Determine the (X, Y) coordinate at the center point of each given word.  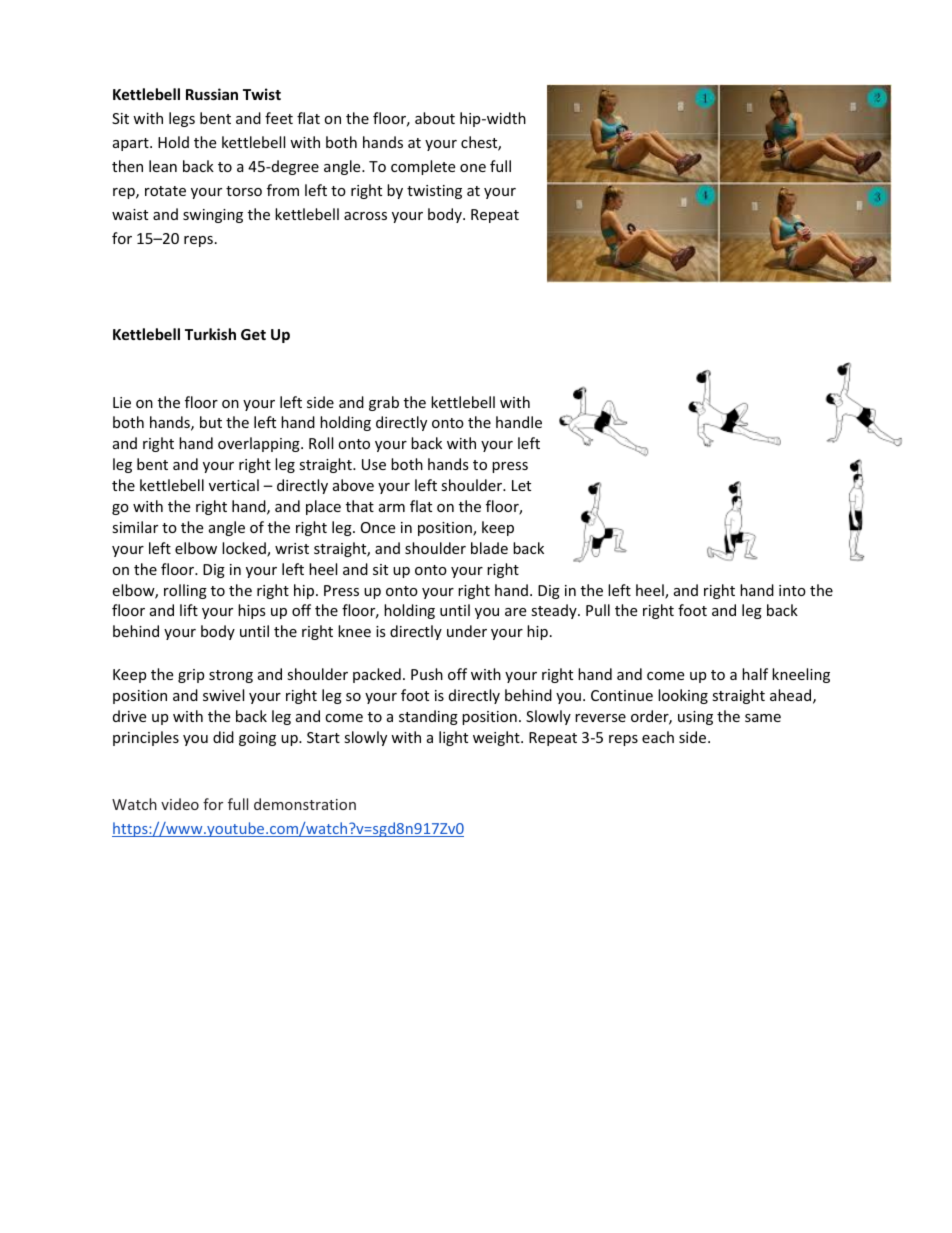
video (180, 804)
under (467, 631)
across (365, 216)
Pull (598, 610)
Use (374, 464)
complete (423, 167)
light (453, 738)
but (211, 422)
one (473, 168)
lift (189, 610)
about (435, 118)
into (792, 590)
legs (182, 119)
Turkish (210, 334)
